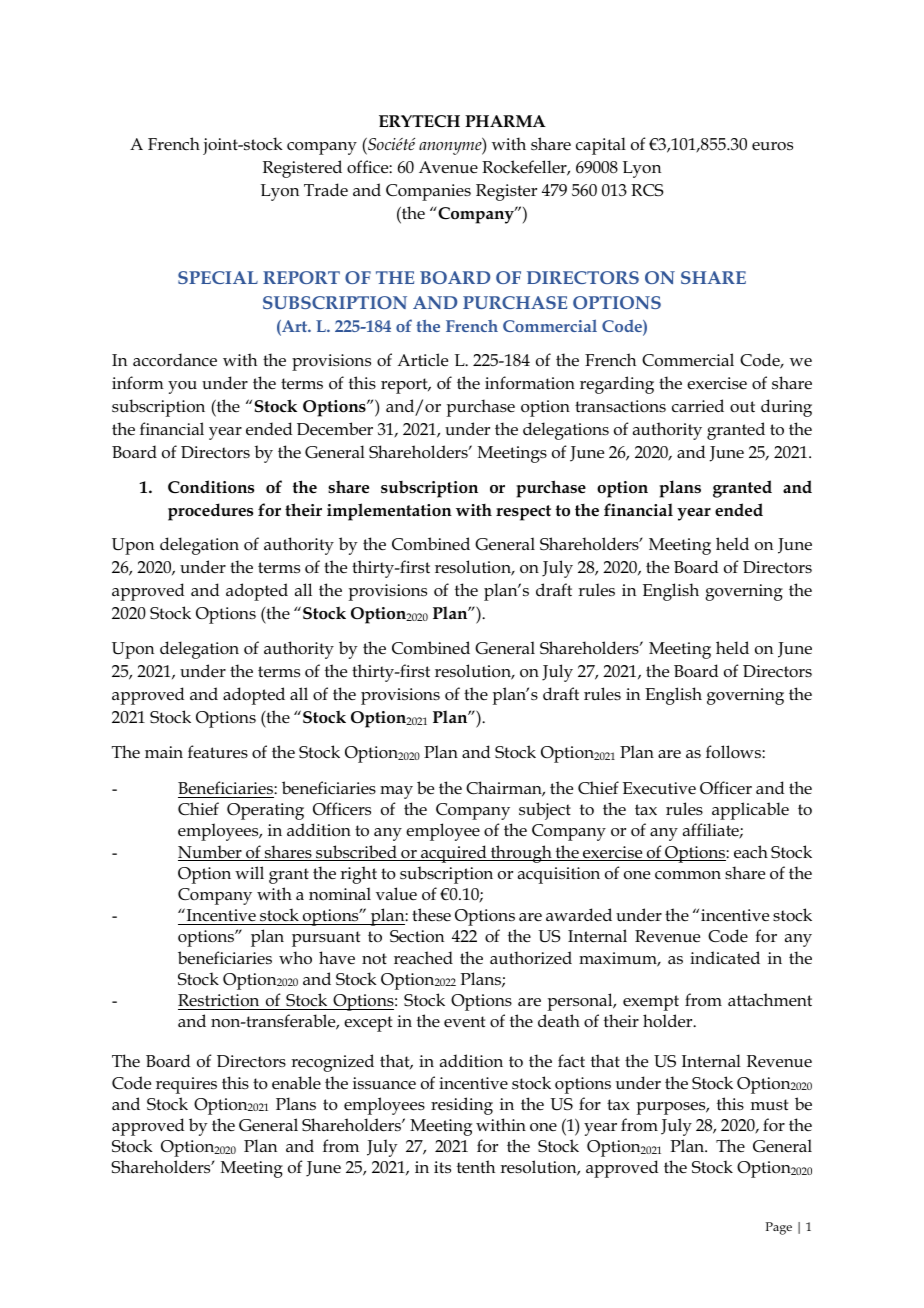 This screenshot has height=1308, width=924. Describe the element at coordinates (734, 752) in the screenshot. I see `follows` at that location.
